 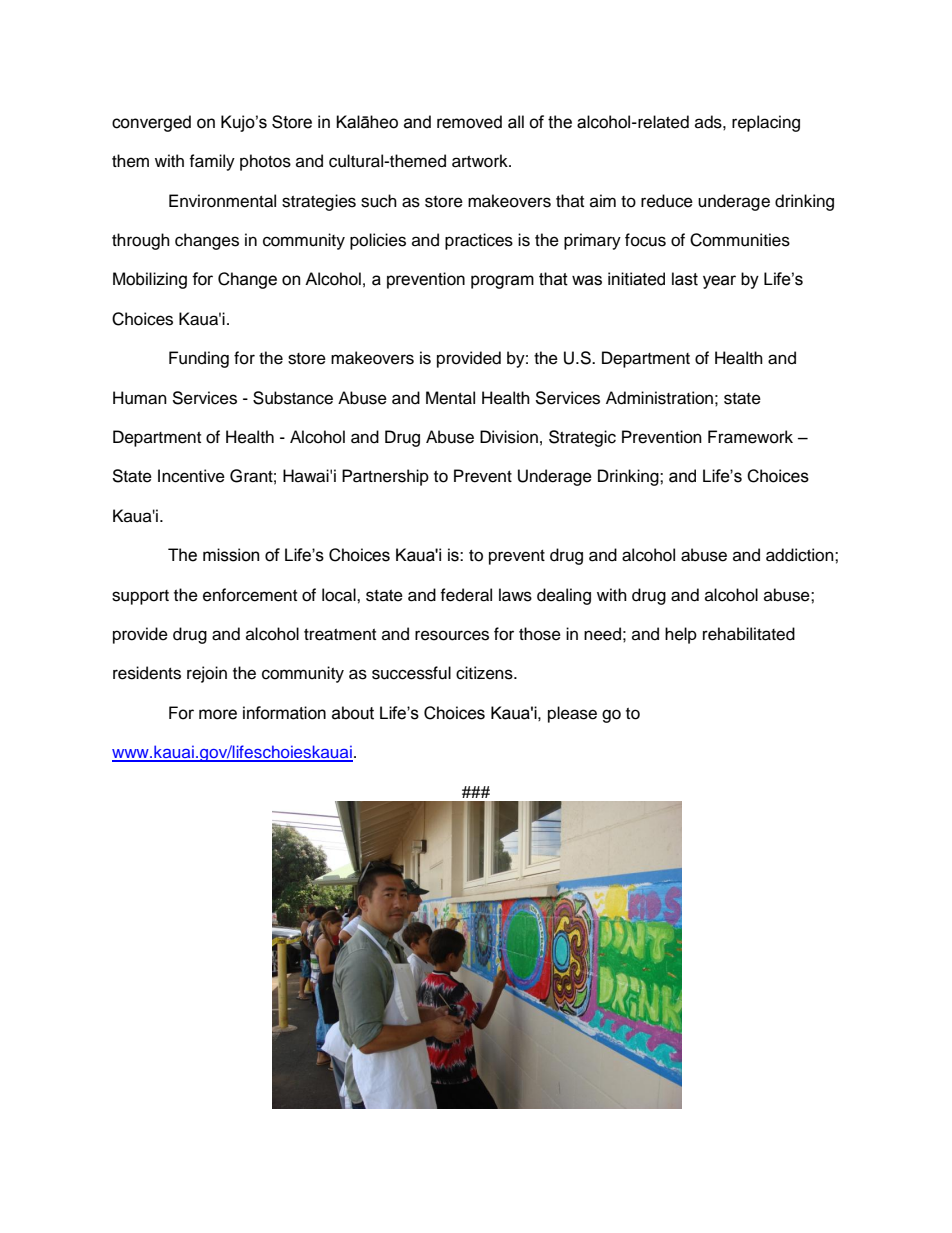 I want to click on more, so click(x=218, y=714).
